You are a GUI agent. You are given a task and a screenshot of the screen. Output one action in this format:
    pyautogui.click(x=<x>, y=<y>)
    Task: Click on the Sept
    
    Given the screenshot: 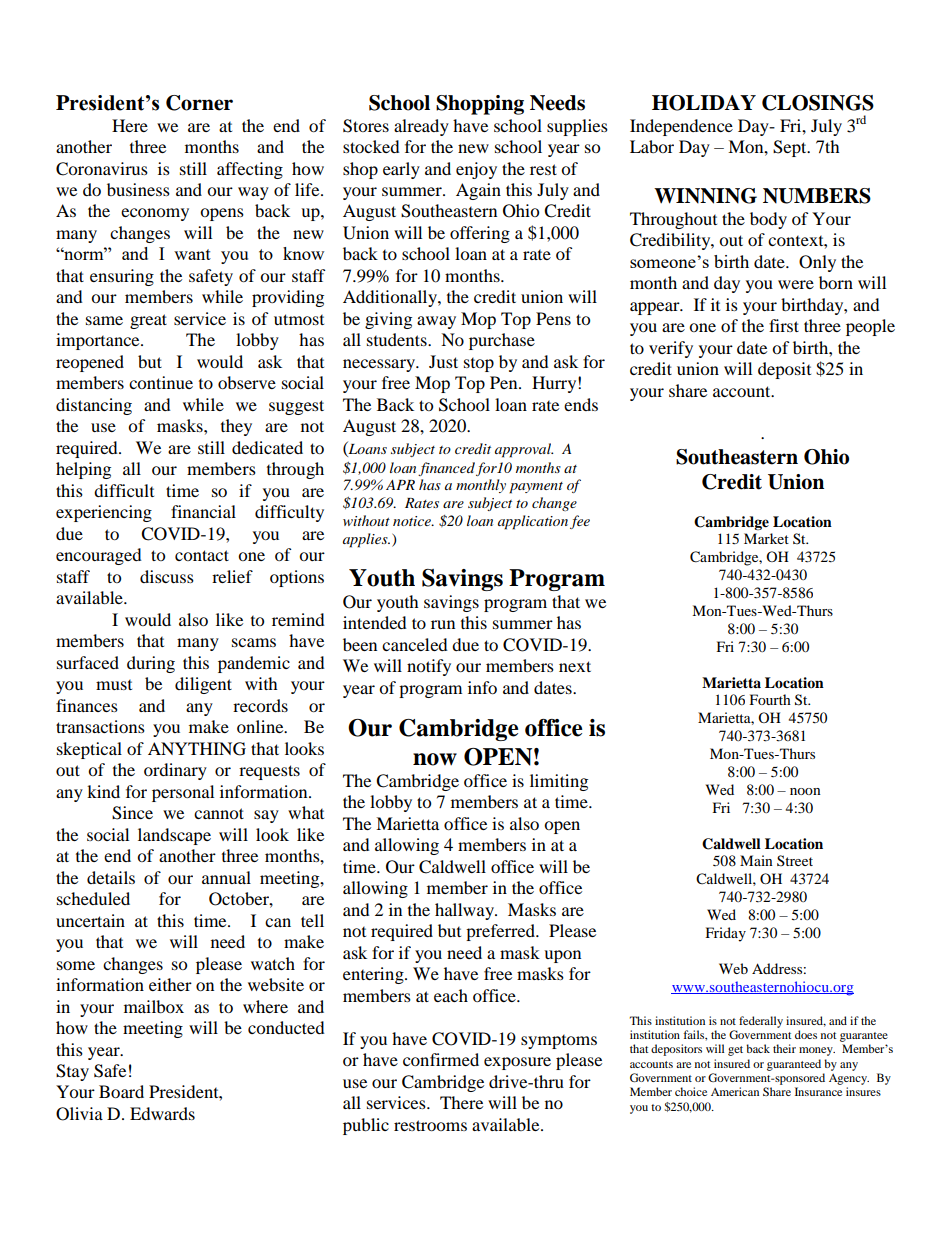 What is the action you would take?
    pyautogui.click(x=791, y=148)
